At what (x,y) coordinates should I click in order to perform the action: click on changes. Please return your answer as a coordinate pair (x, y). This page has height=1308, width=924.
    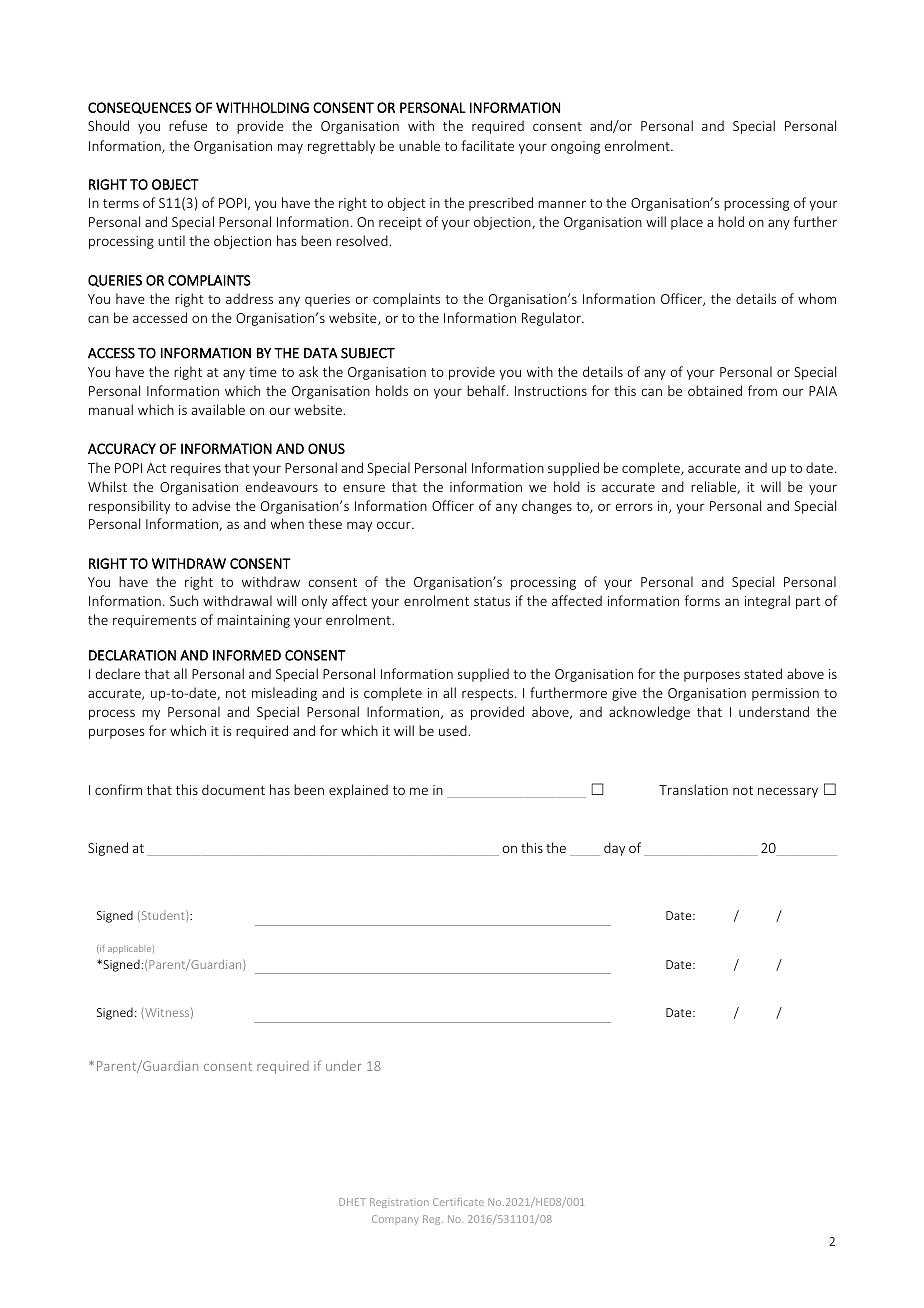
    Looking at the image, I should click on (547, 507).
